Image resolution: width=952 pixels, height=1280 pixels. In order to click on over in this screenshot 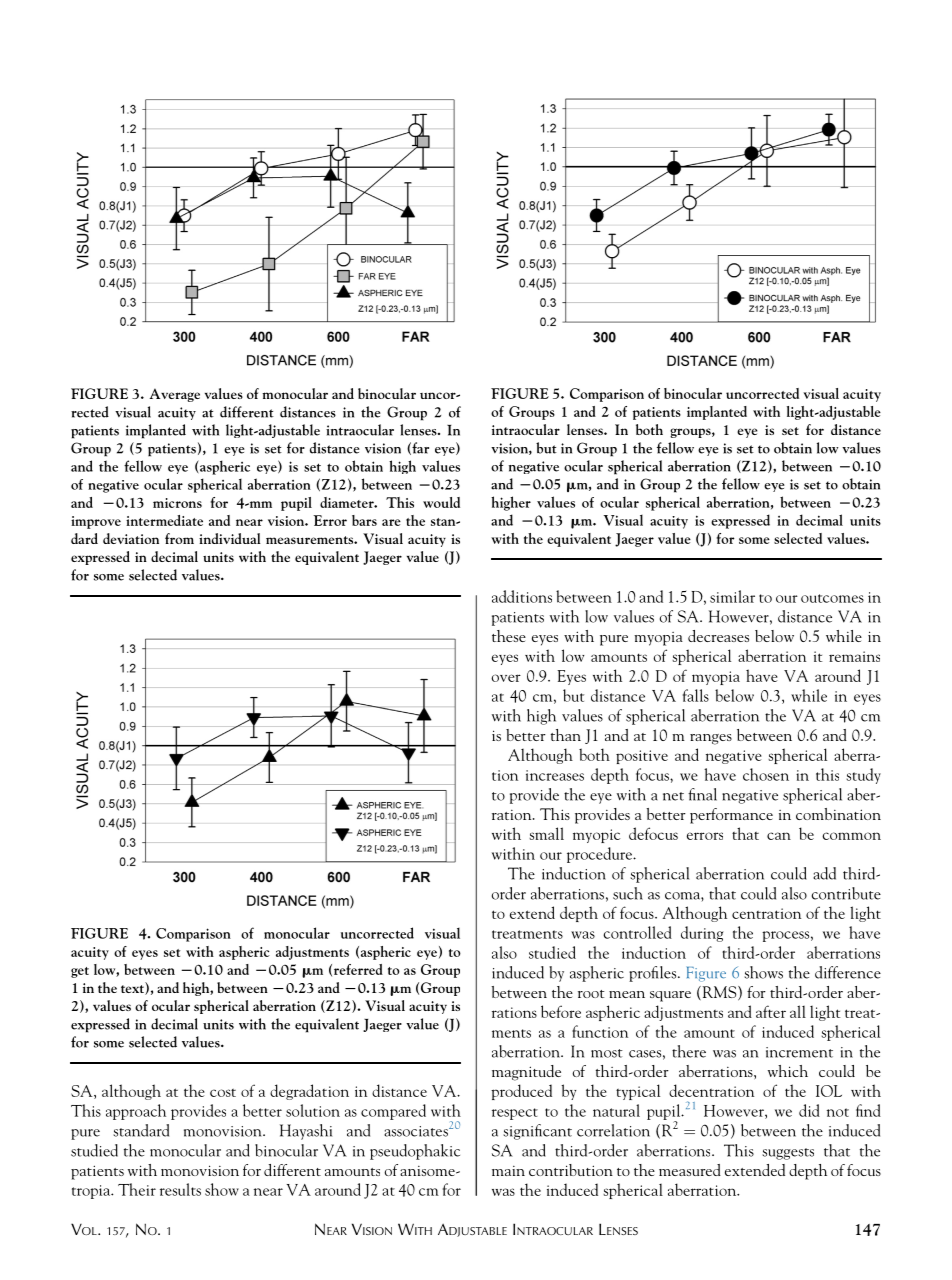, I will do `click(506, 678)`.
